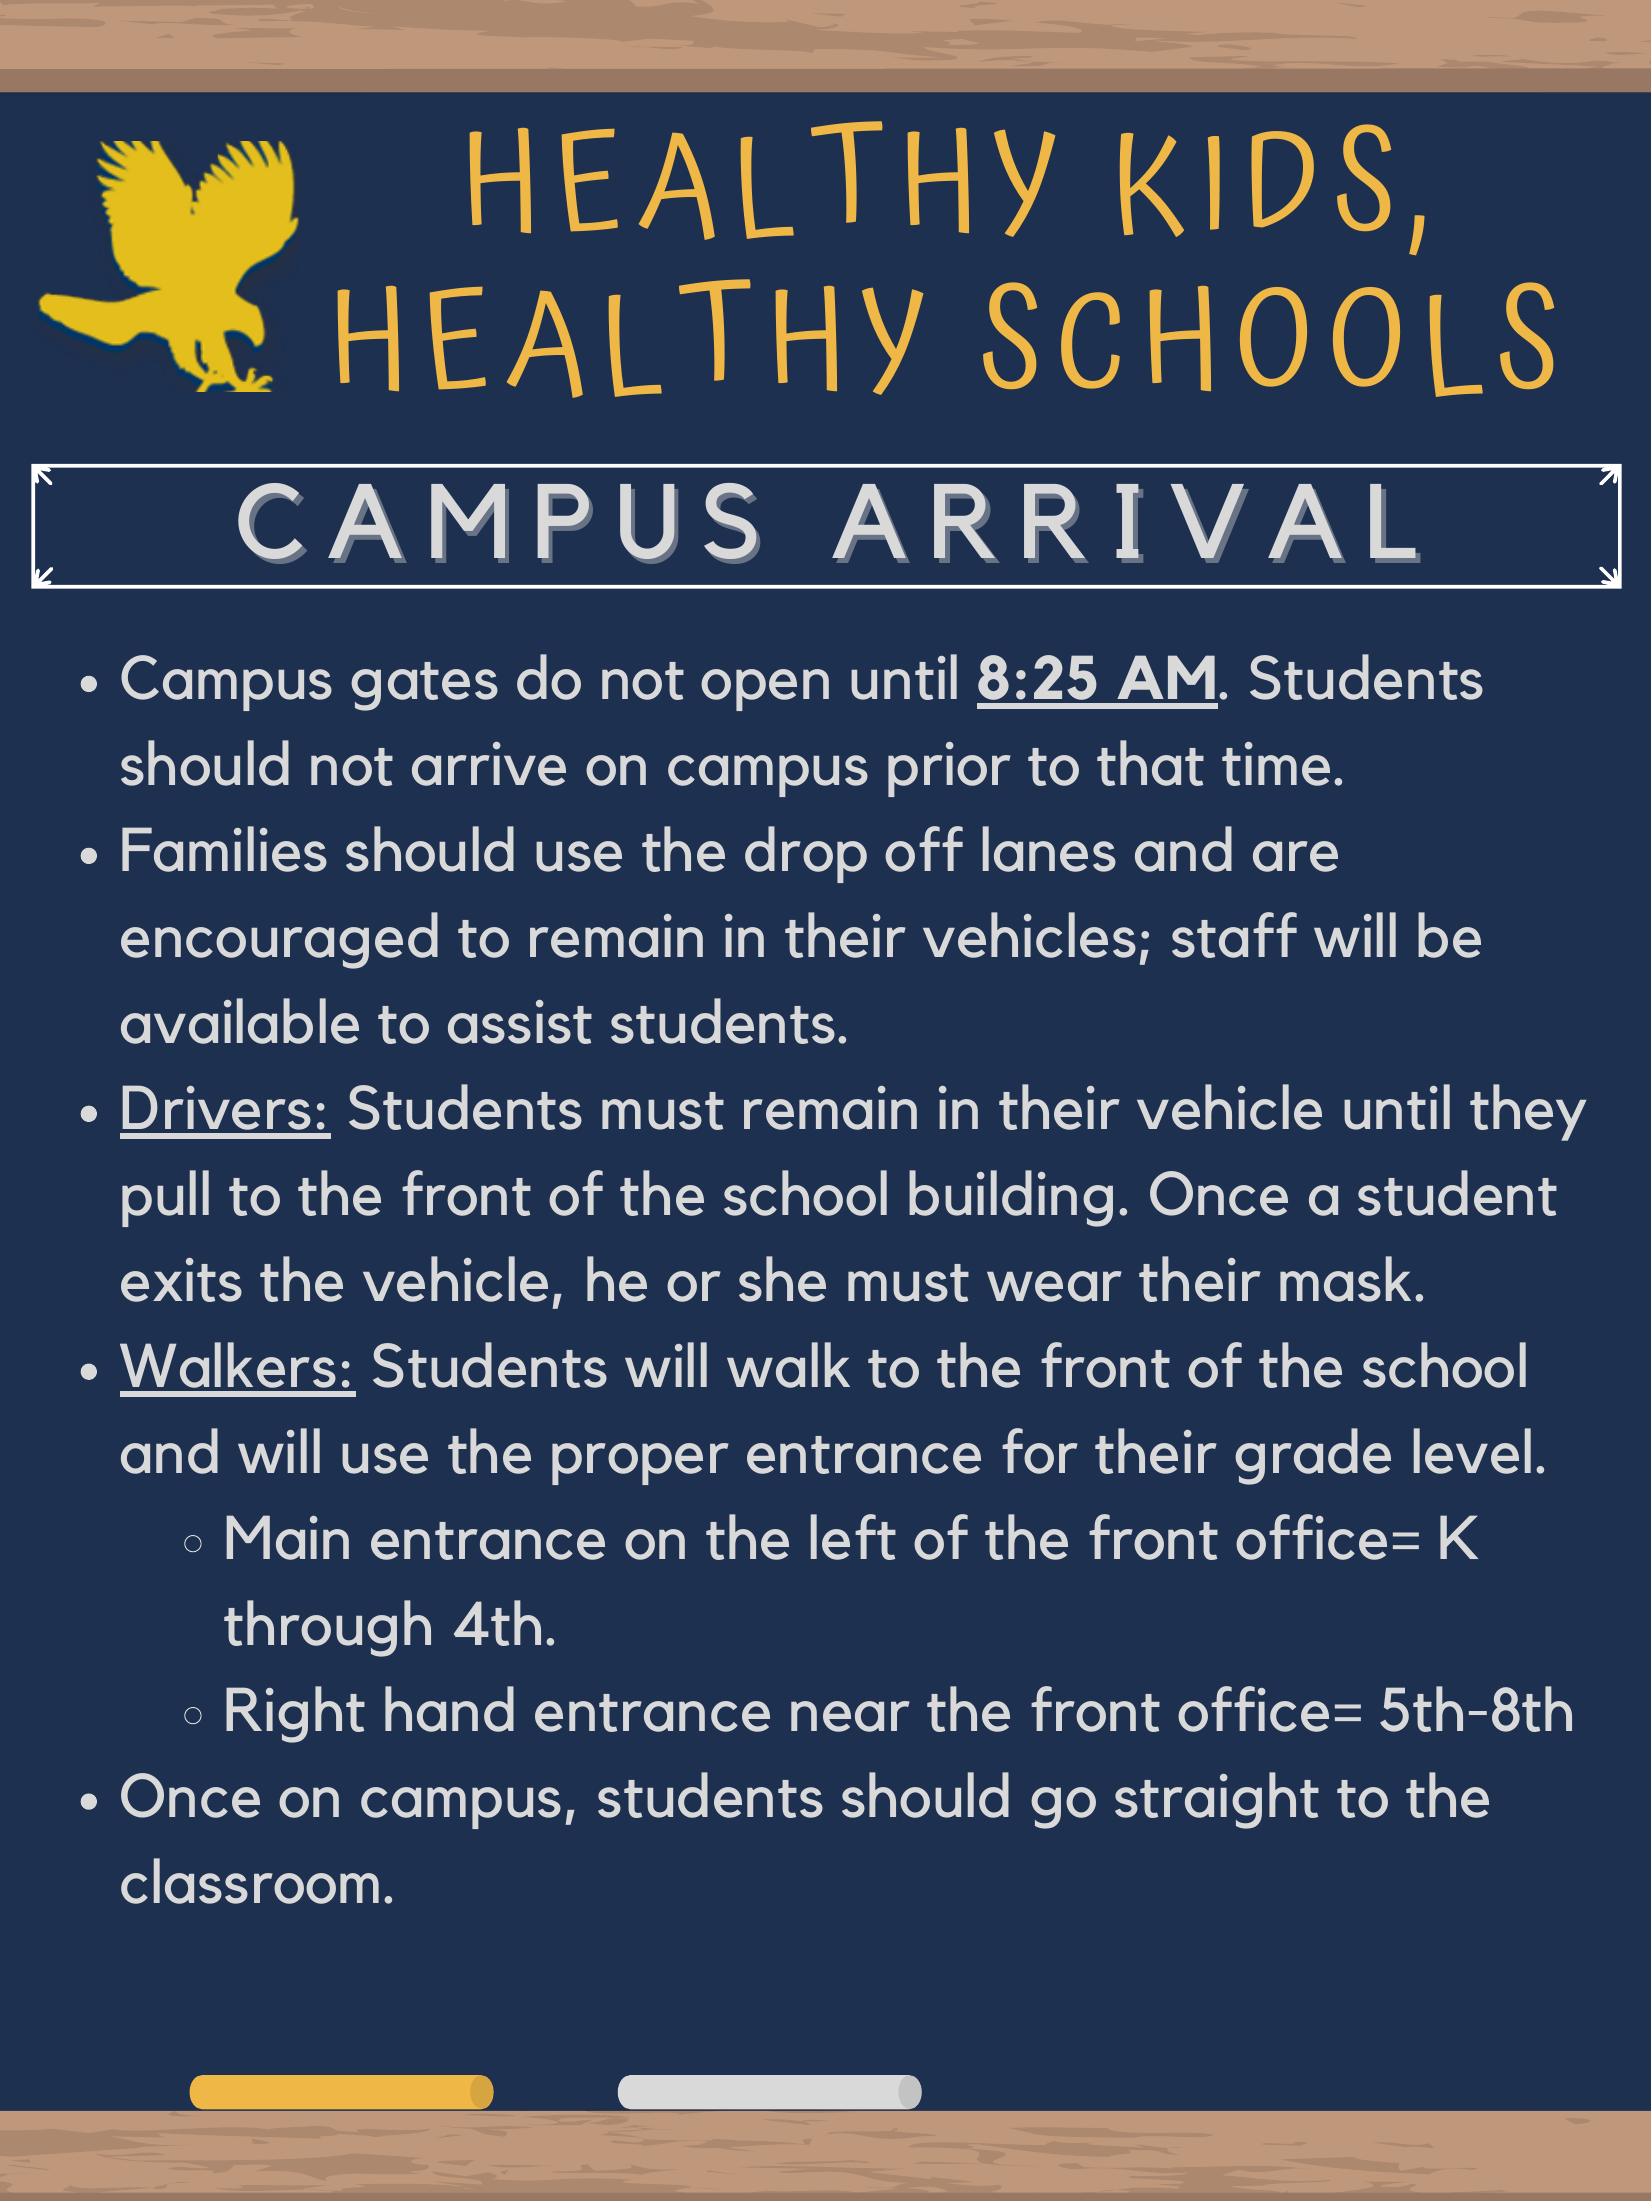  What do you see at coordinates (1295, 856) in the page?
I see `are` at bounding box center [1295, 856].
